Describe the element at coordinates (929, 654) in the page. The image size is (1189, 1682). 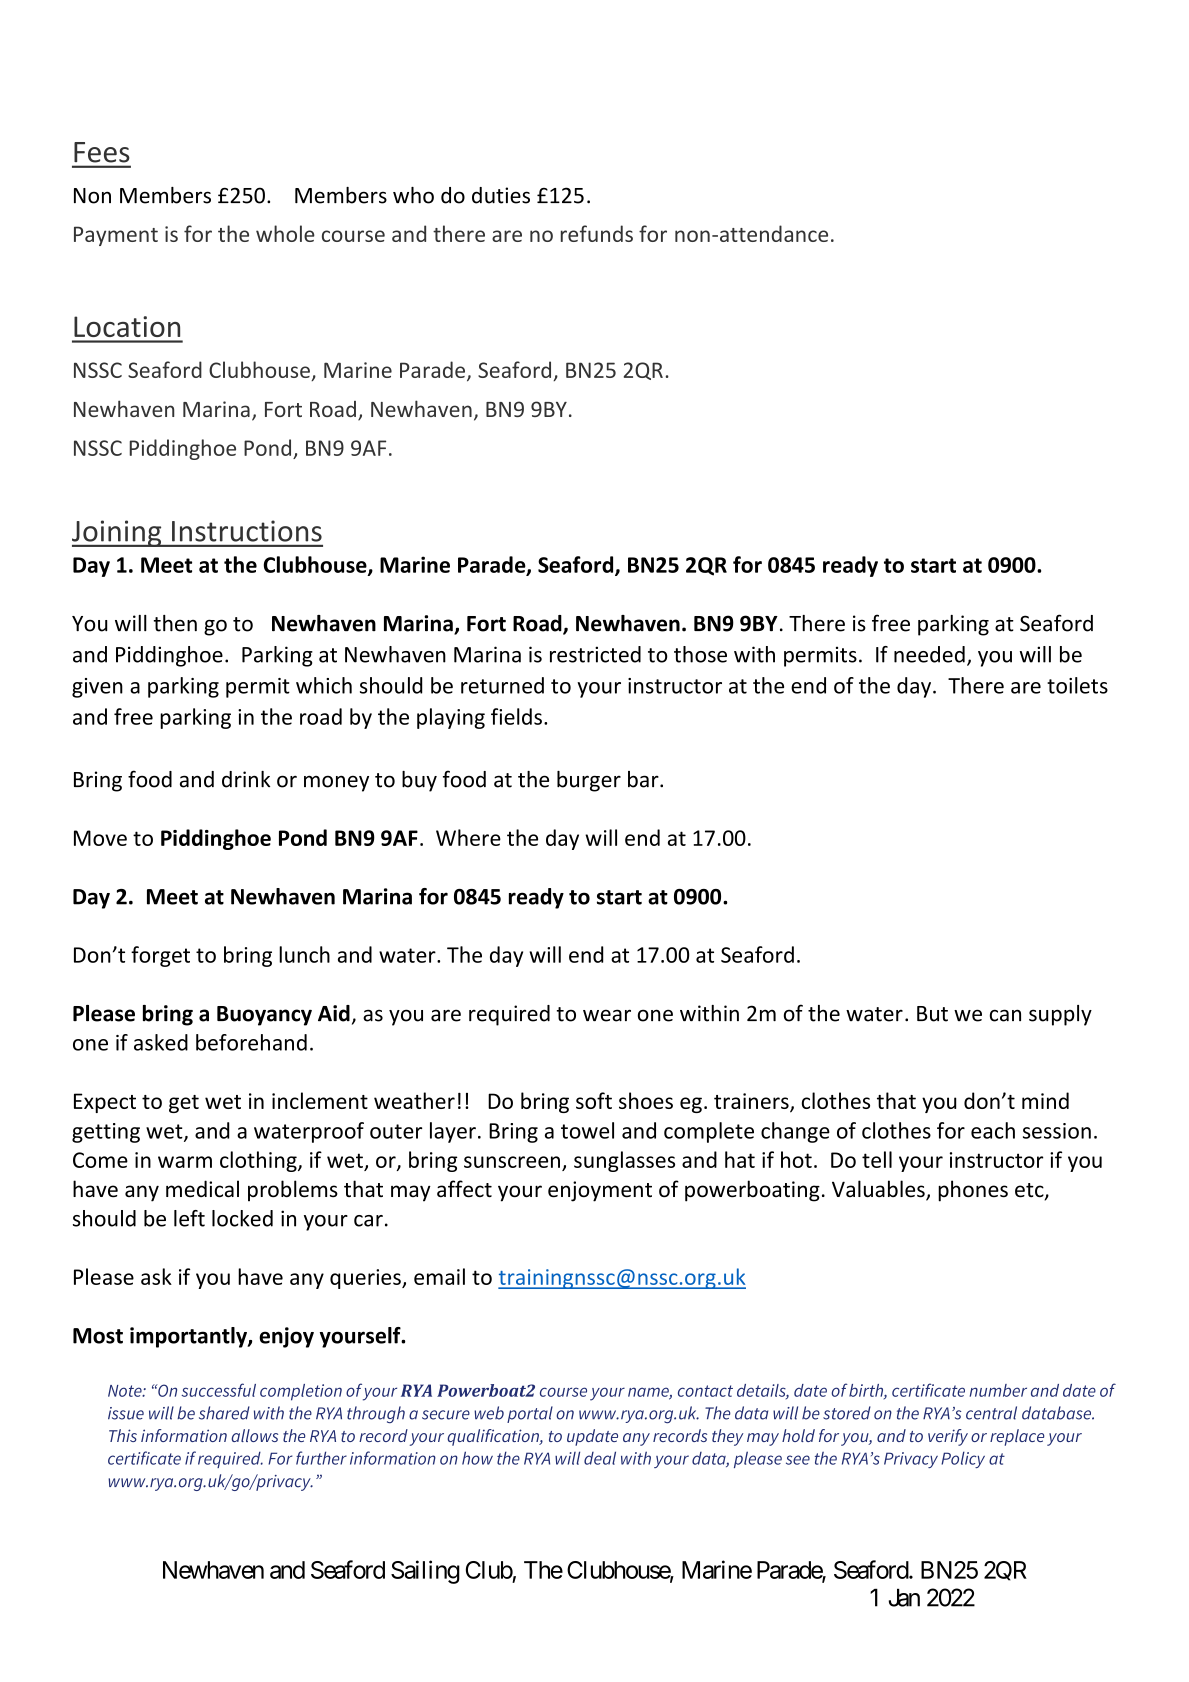
I see `needed` at that location.
